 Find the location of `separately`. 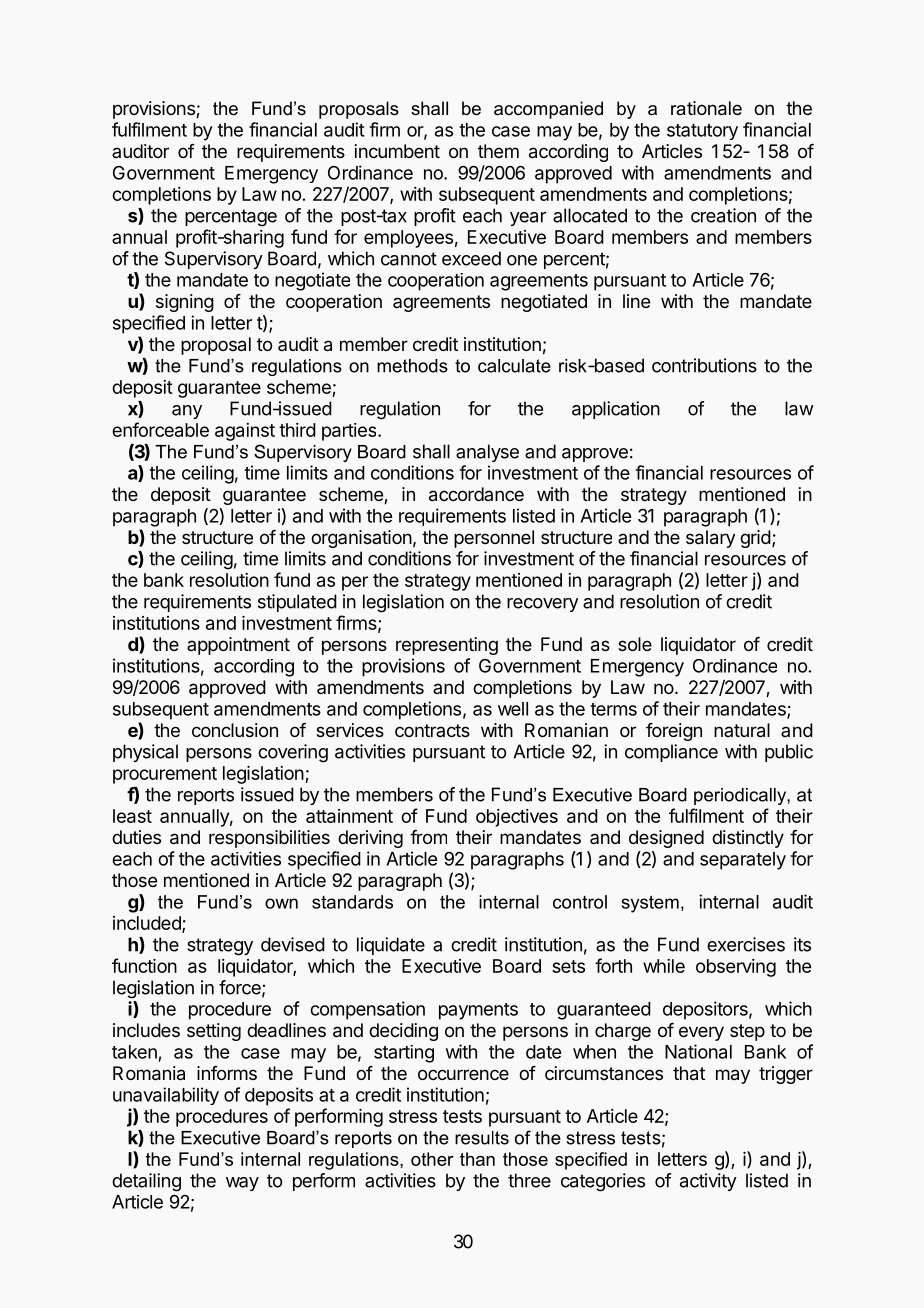

separately is located at coordinates (743, 861).
